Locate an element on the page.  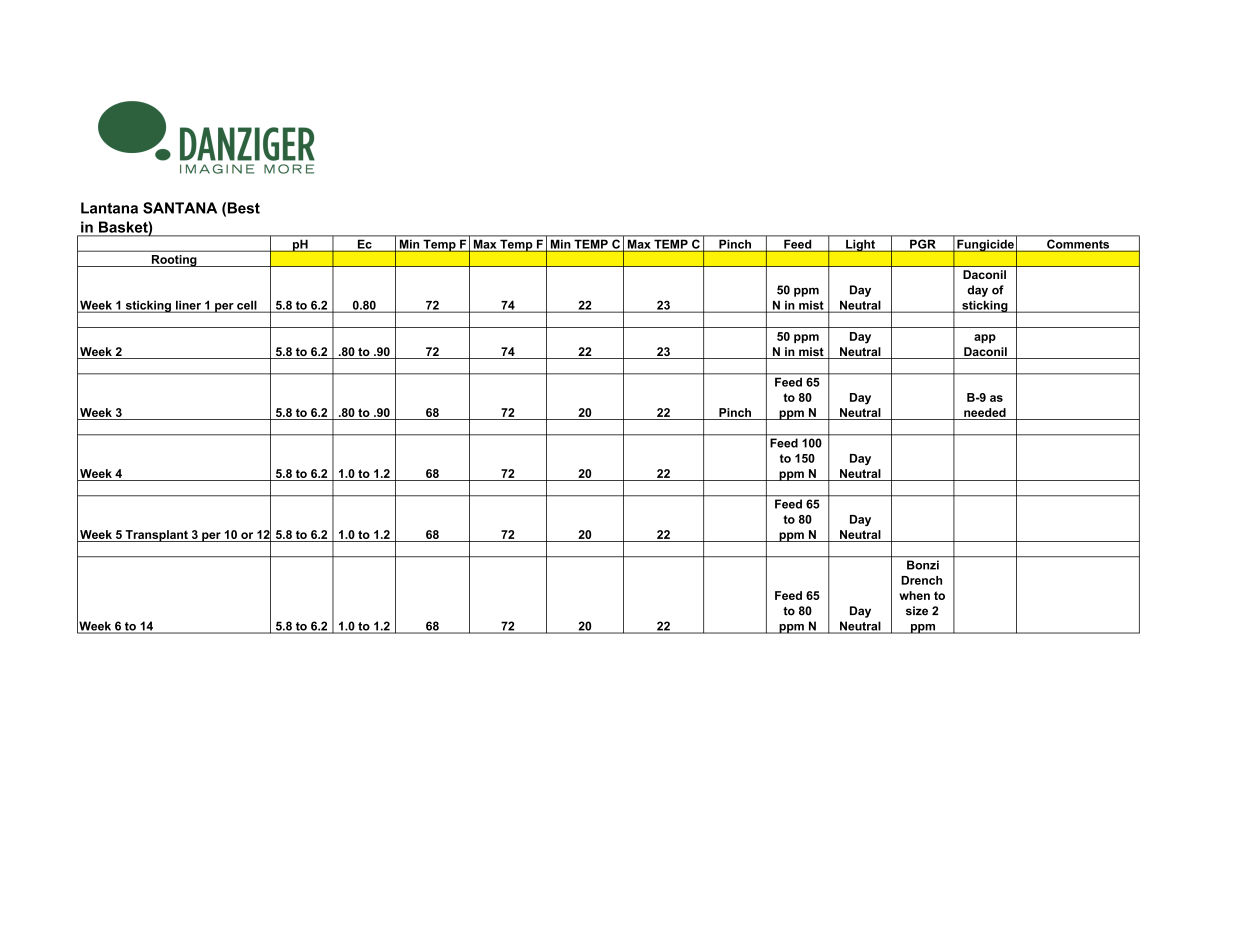
liner is located at coordinates (188, 306).
